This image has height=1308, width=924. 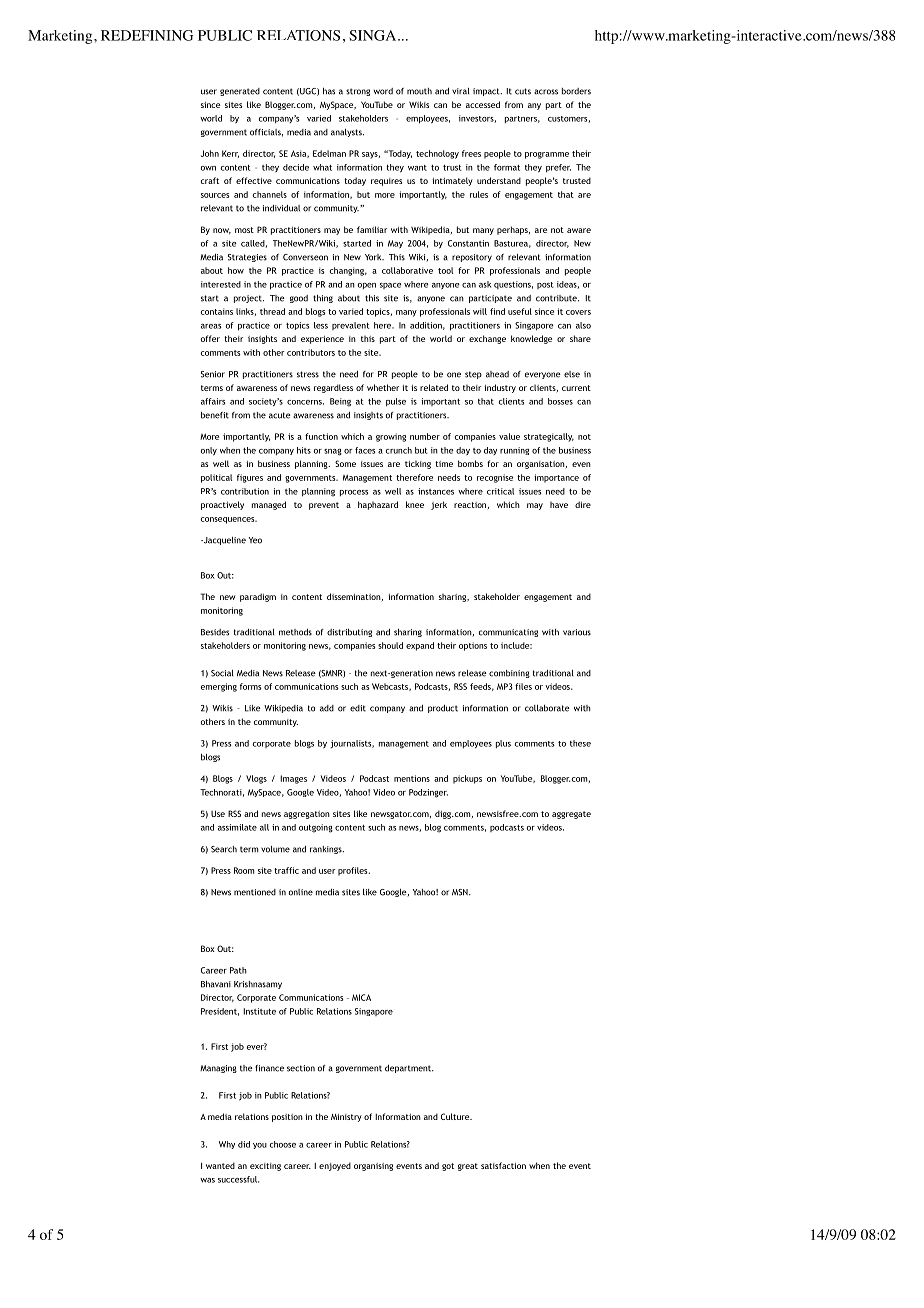 What do you see at coordinates (210, 338) in the image?
I see `offer` at bounding box center [210, 338].
